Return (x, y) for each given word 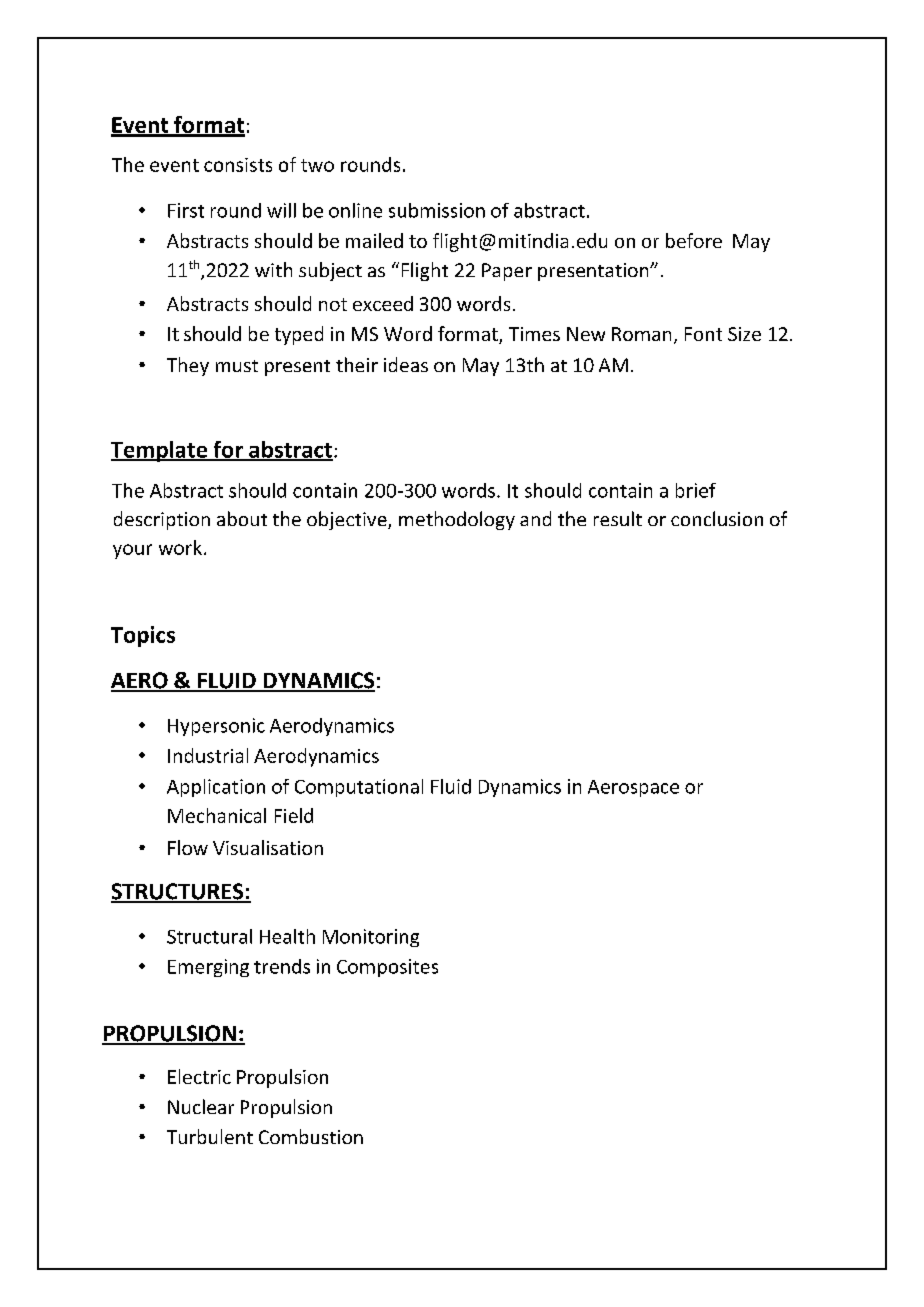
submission (437, 210)
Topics (143, 636)
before (694, 240)
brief (696, 490)
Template (160, 451)
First (186, 210)
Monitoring (371, 938)
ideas (406, 364)
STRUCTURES (178, 892)
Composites (387, 968)
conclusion (717, 518)
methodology (457, 520)
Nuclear (201, 1106)
